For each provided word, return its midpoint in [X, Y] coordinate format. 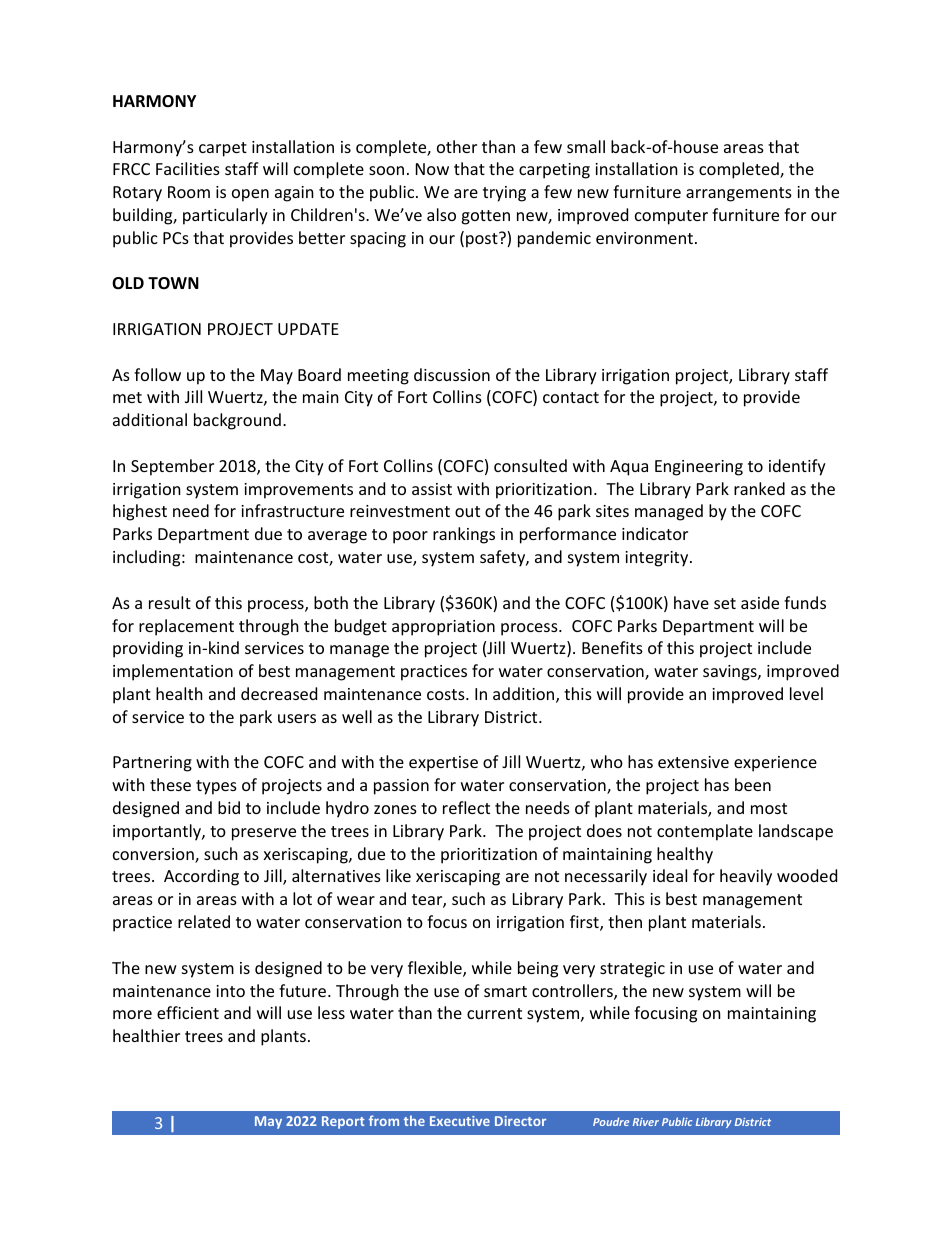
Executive [460, 1121]
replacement [186, 627]
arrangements [739, 194]
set [725, 603]
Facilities [188, 168]
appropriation [443, 628]
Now [432, 169]
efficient [188, 1012]
